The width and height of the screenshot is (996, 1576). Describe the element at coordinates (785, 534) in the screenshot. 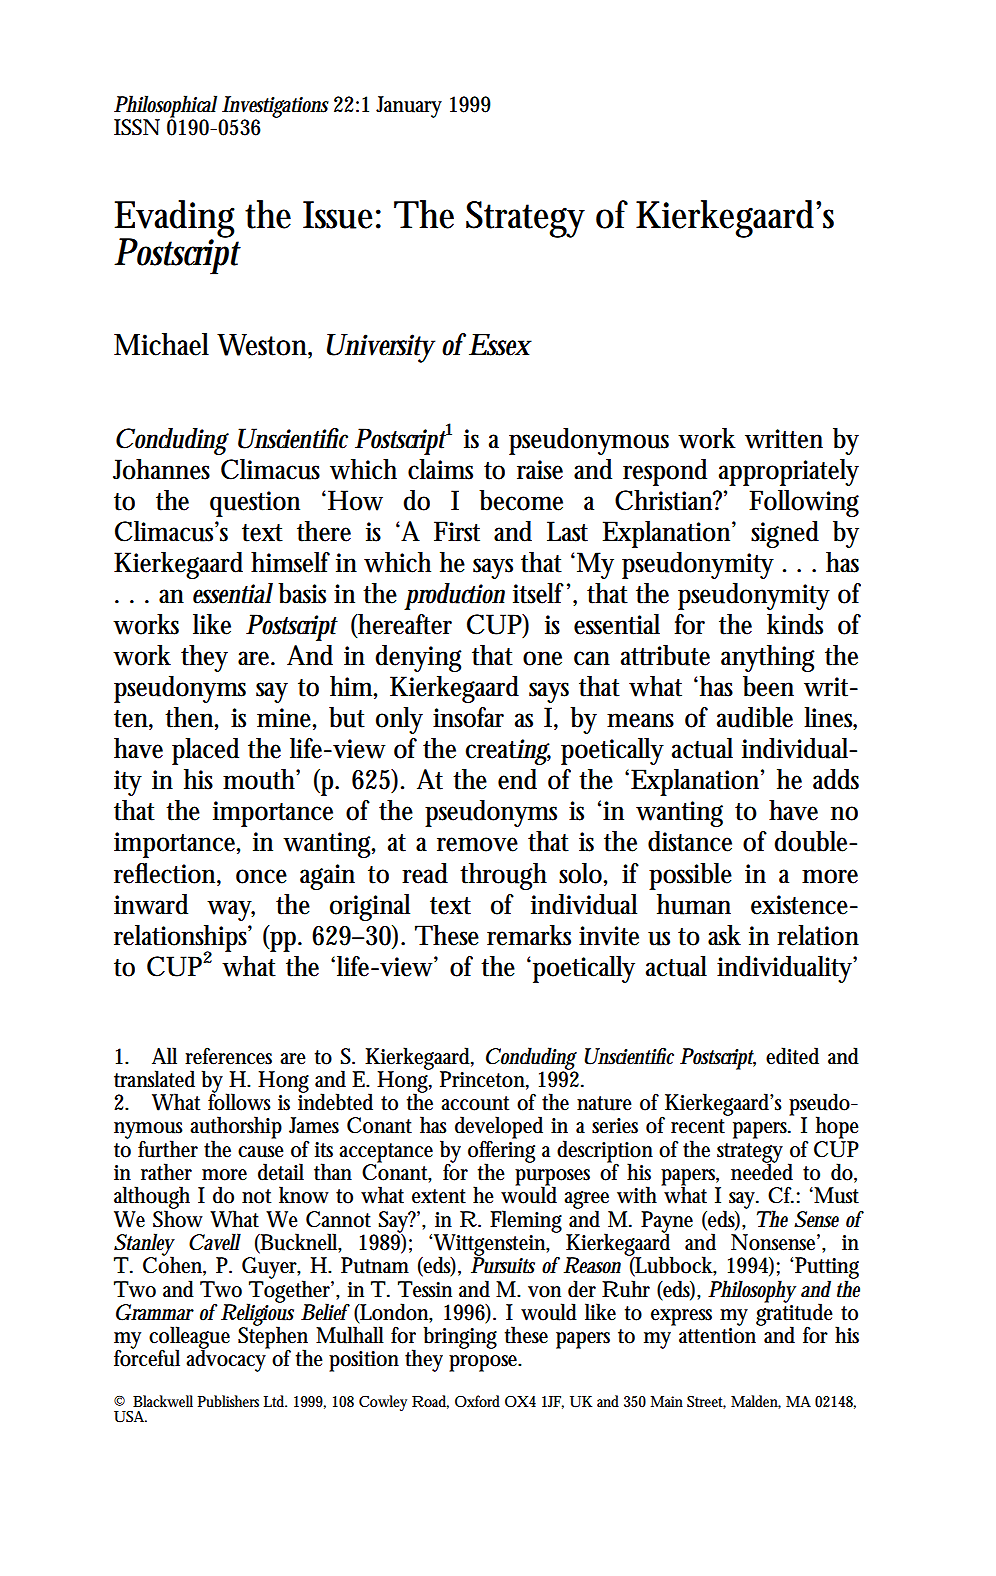

I see `signed` at that location.
